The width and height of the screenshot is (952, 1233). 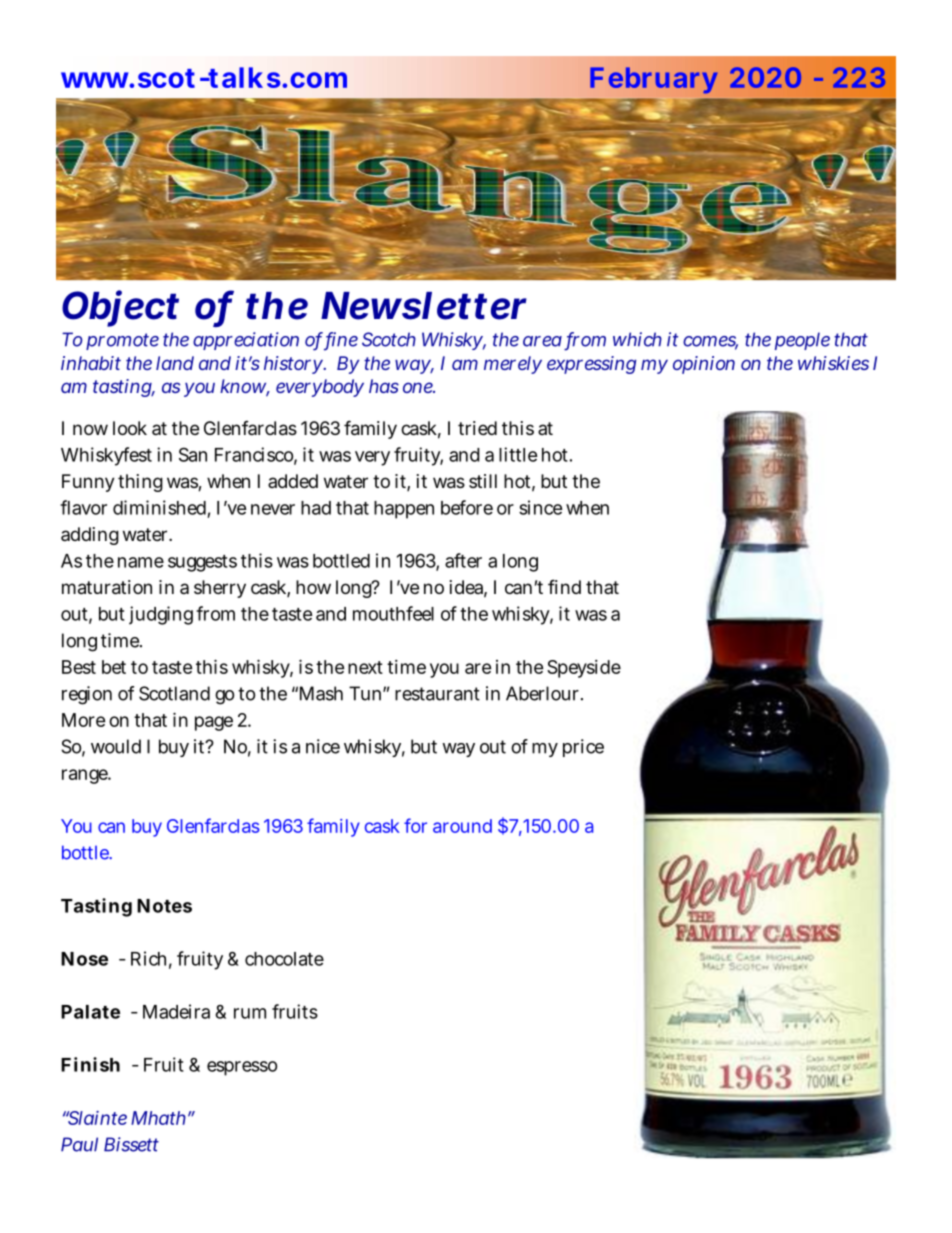 What do you see at coordinates (704, 365) in the screenshot?
I see `opinion` at bounding box center [704, 365].
